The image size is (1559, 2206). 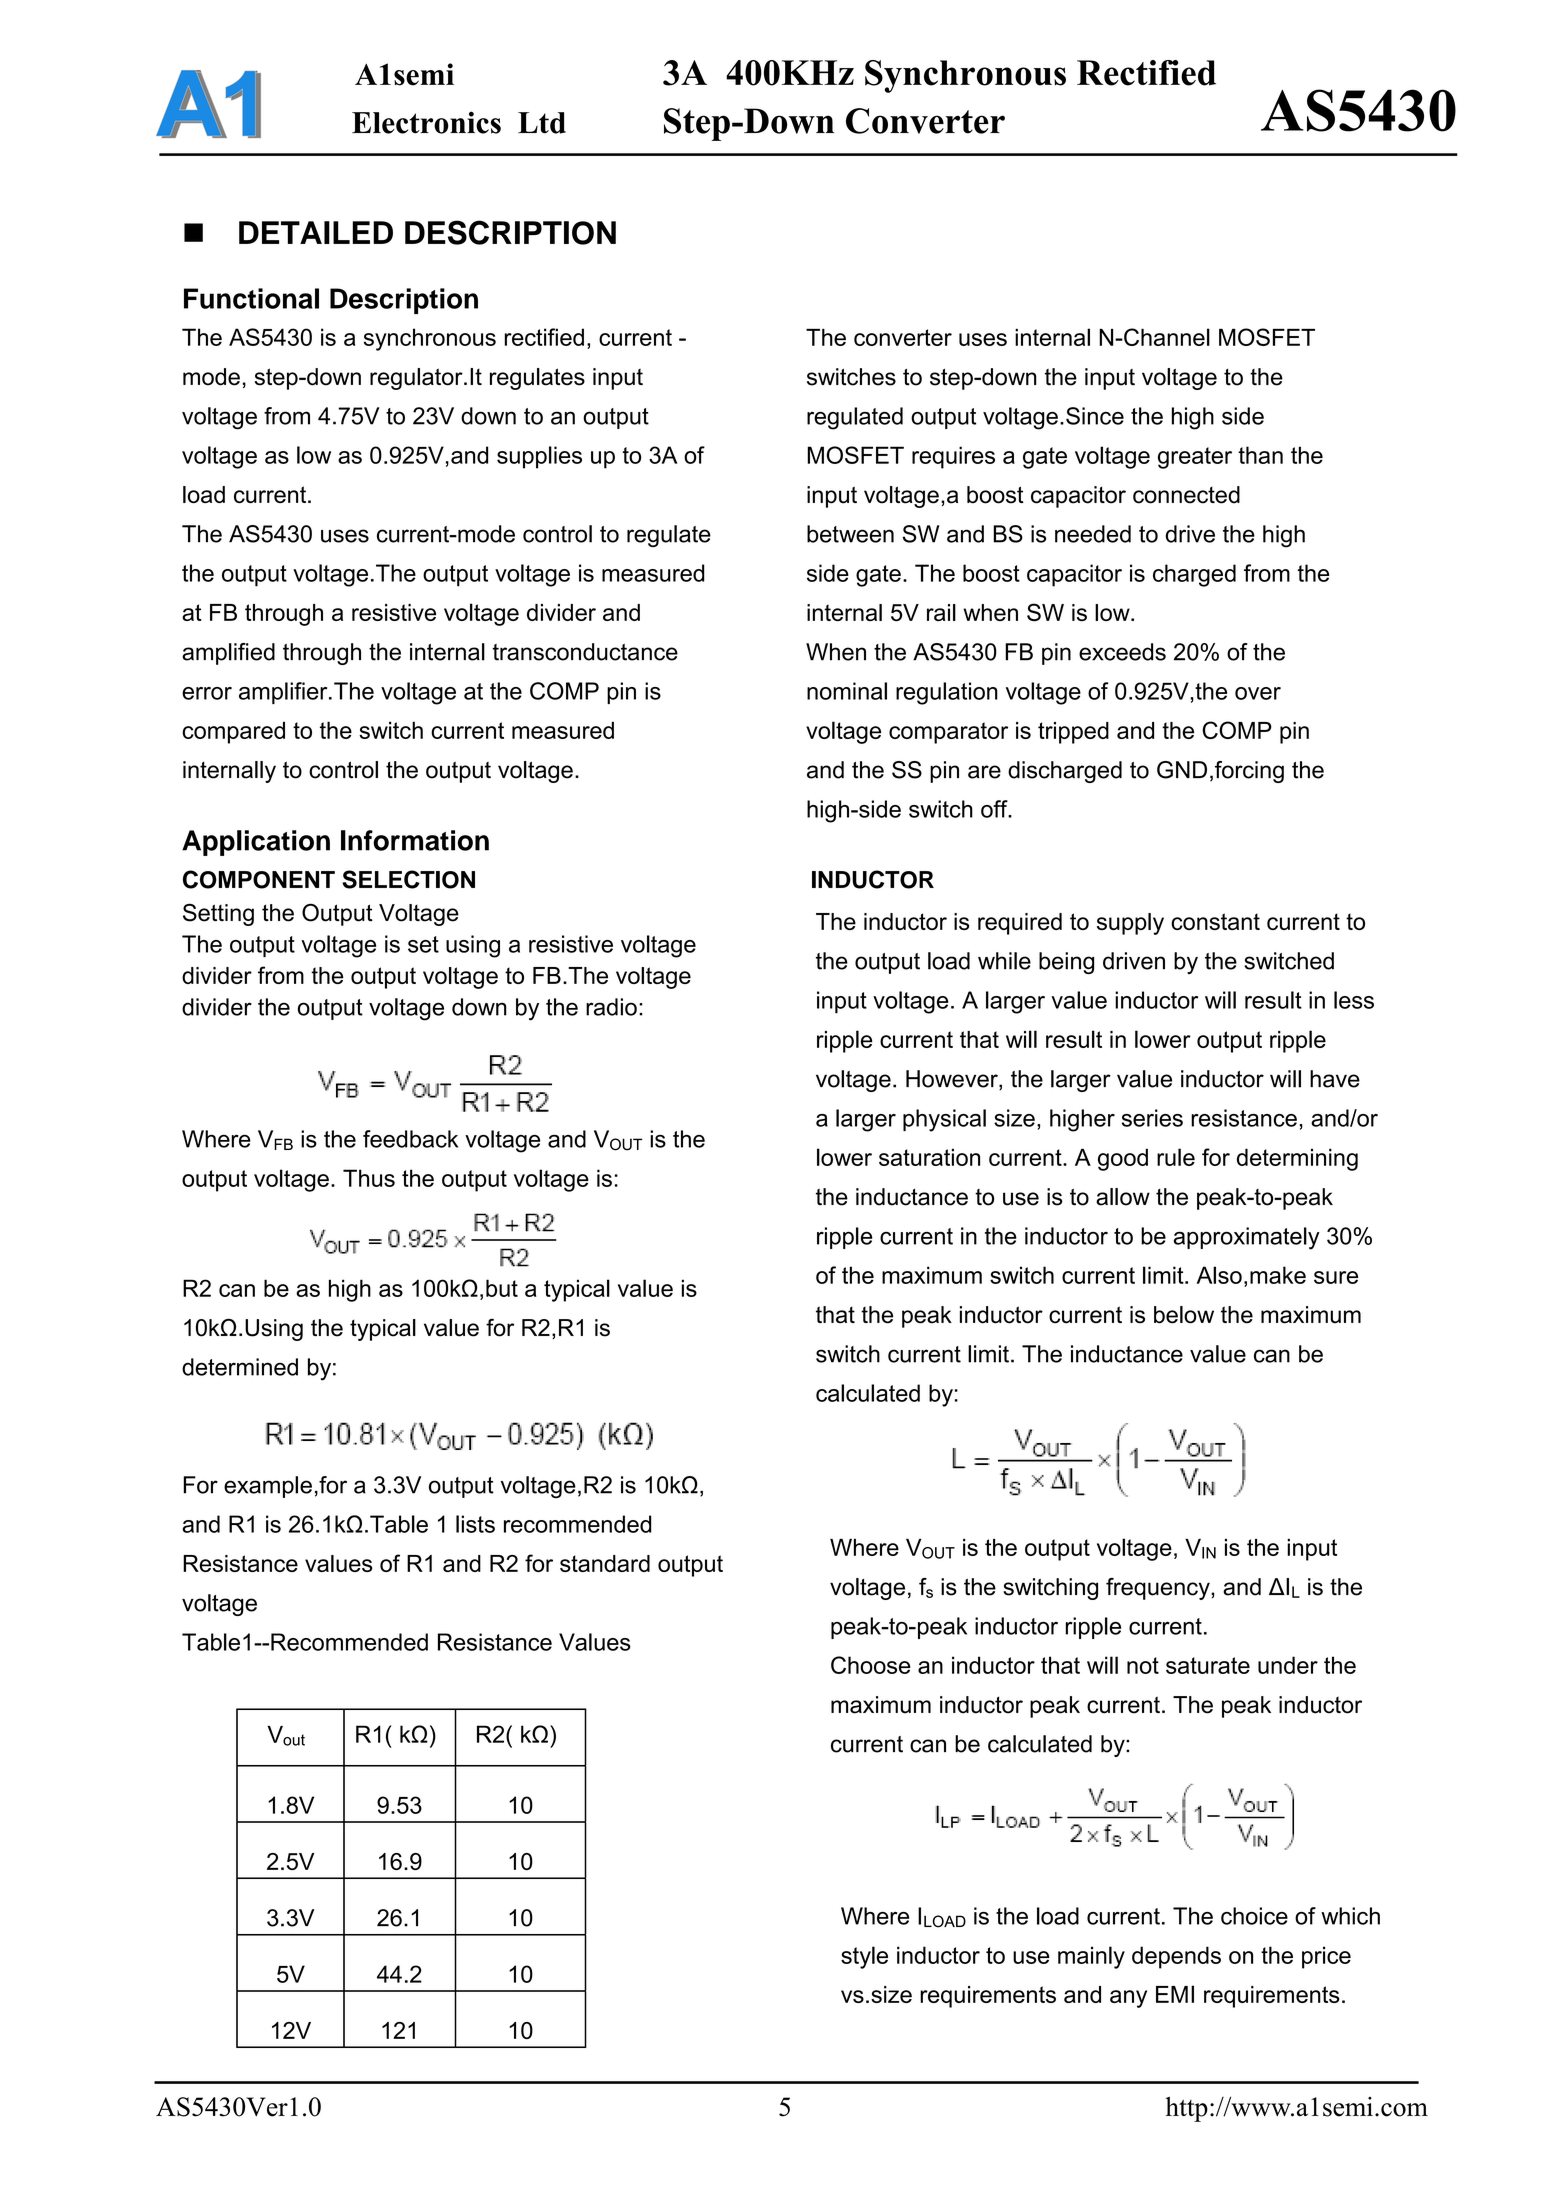 I want to click on amplified, so click(x=228, y=654).
